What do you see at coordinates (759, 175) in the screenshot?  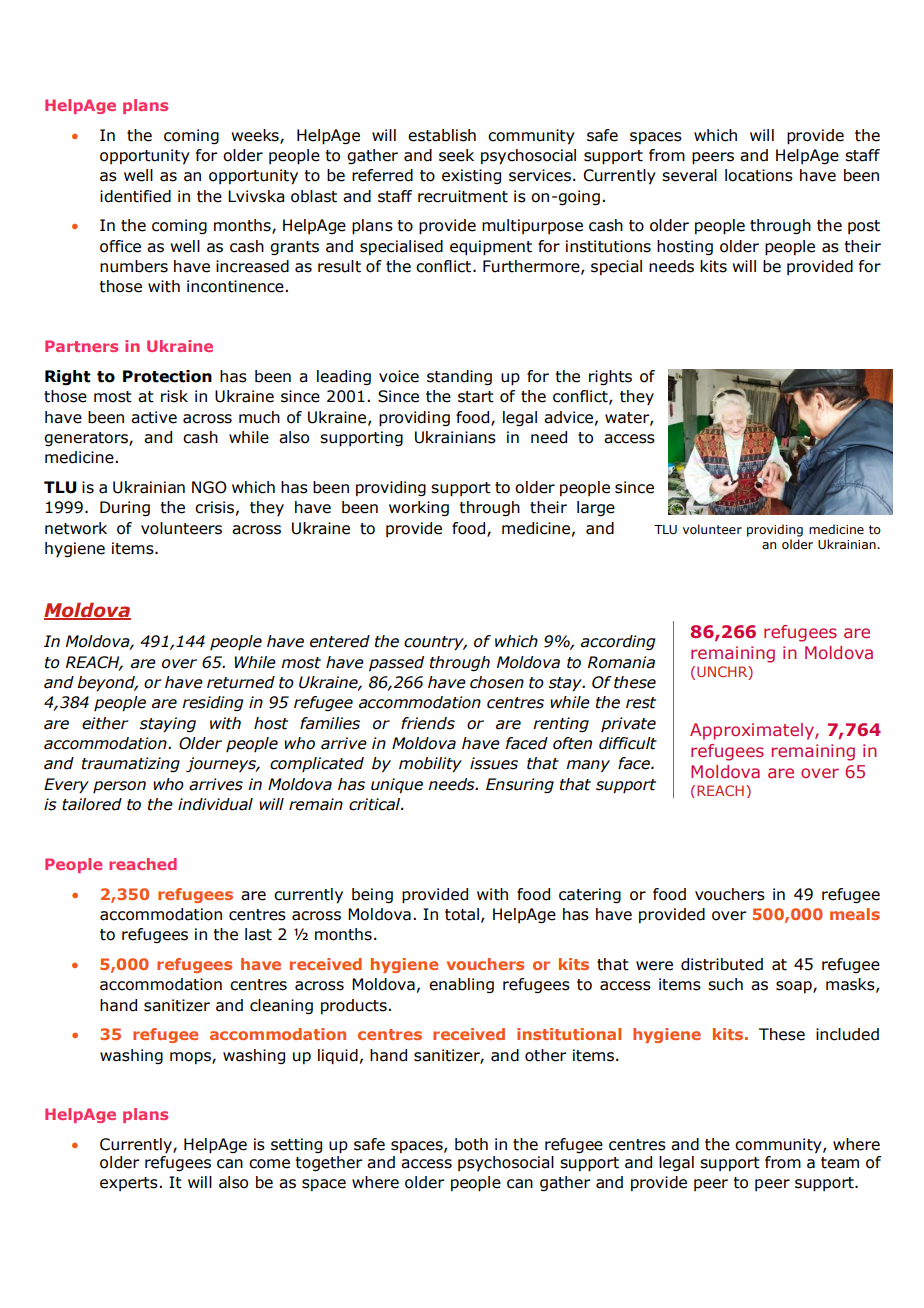 I see `locations` at bounding box center [759, 175].
